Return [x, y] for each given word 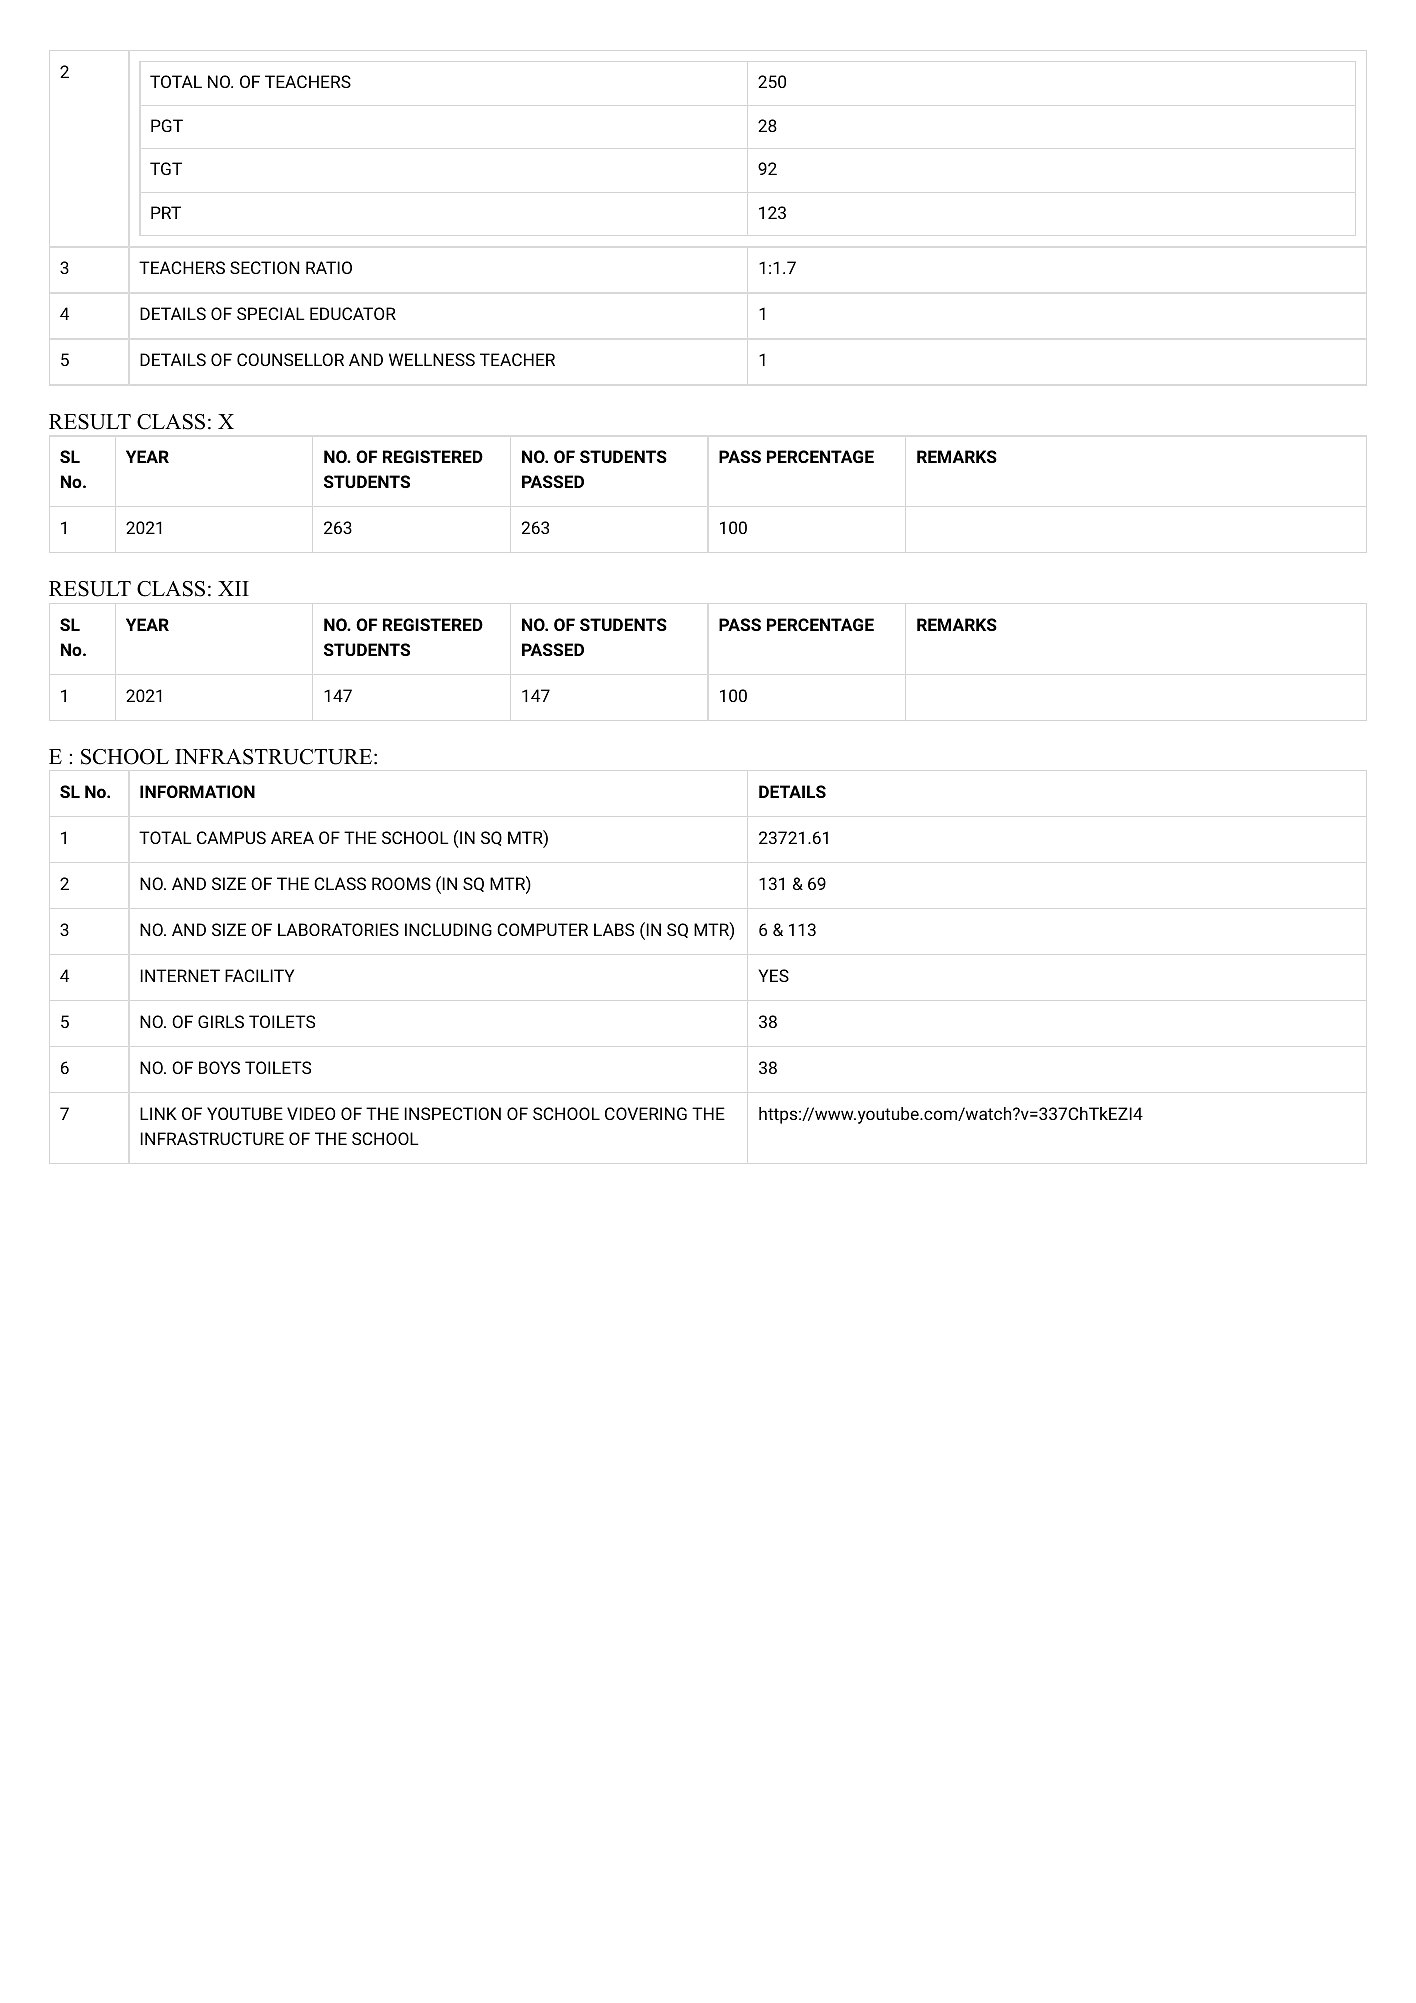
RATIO [329, 267]
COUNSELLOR [290, 359]
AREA [292, 837]
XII [233, 588]
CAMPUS [231, 837]
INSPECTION [452, 1113]
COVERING [646, 1113]
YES [773, 975]
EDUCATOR [353, 313]
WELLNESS [432, 359]
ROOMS [401, 883]
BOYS [219, 1067]
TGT [166, 168]
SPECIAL [270, 313]
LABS [614, 929]
